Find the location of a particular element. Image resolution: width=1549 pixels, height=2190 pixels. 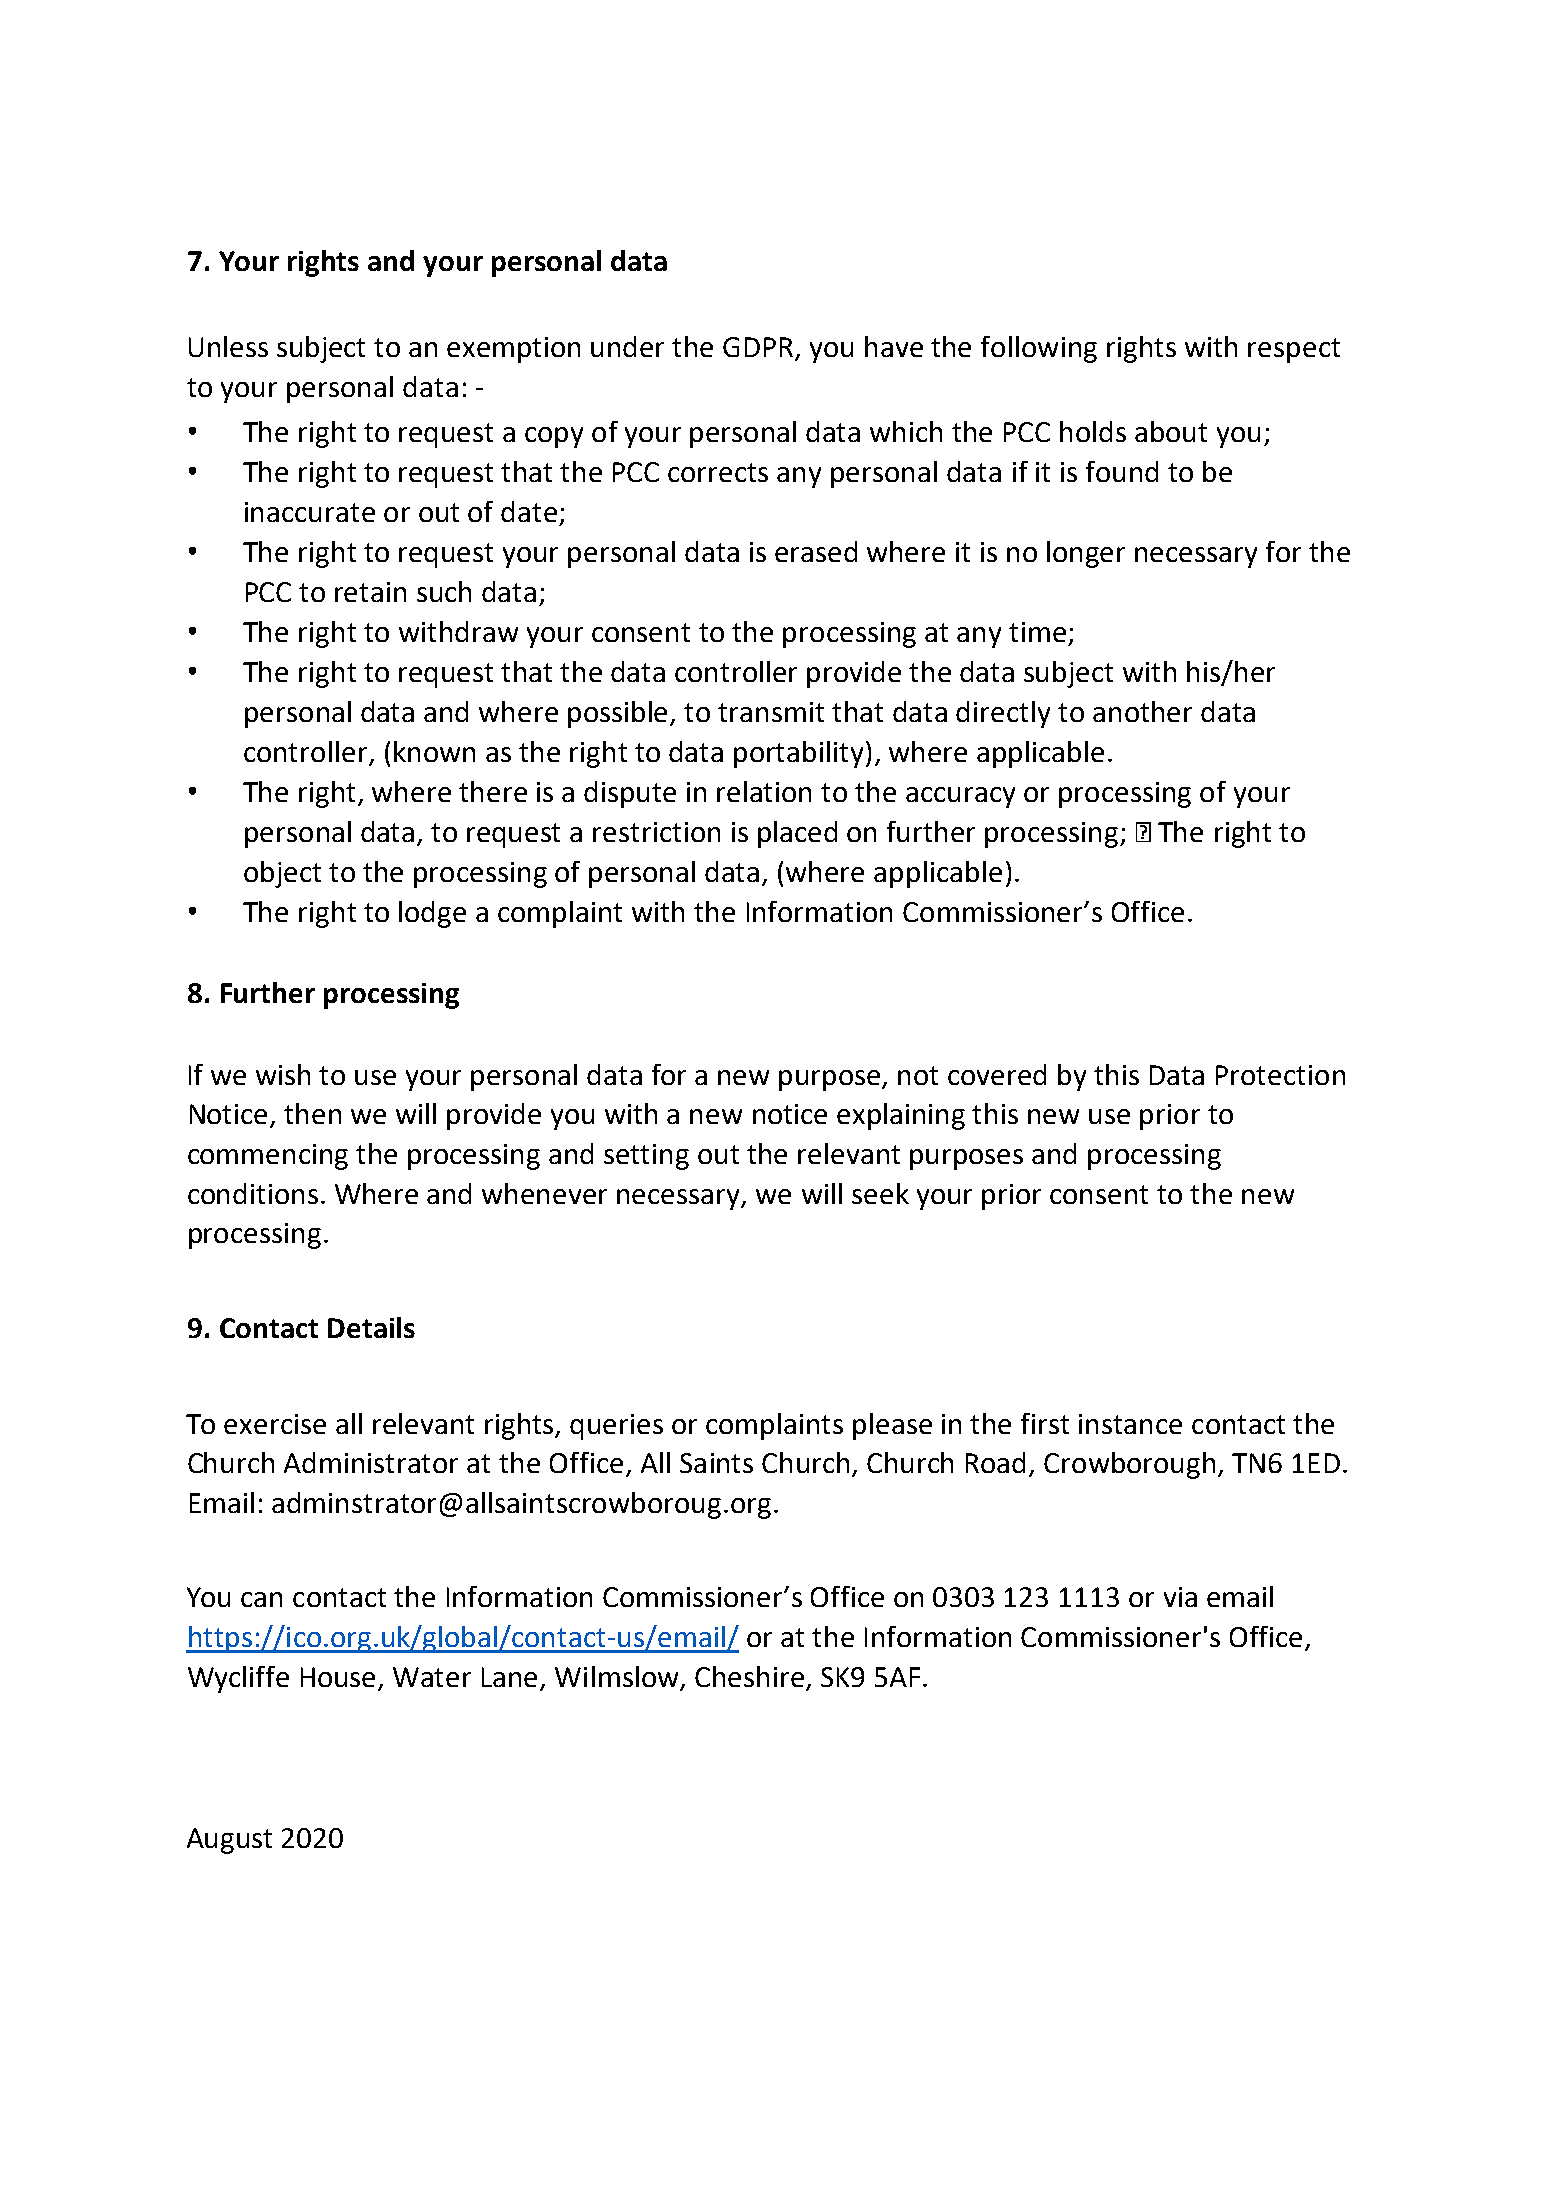

then is located at coordinates (312, 1113).
